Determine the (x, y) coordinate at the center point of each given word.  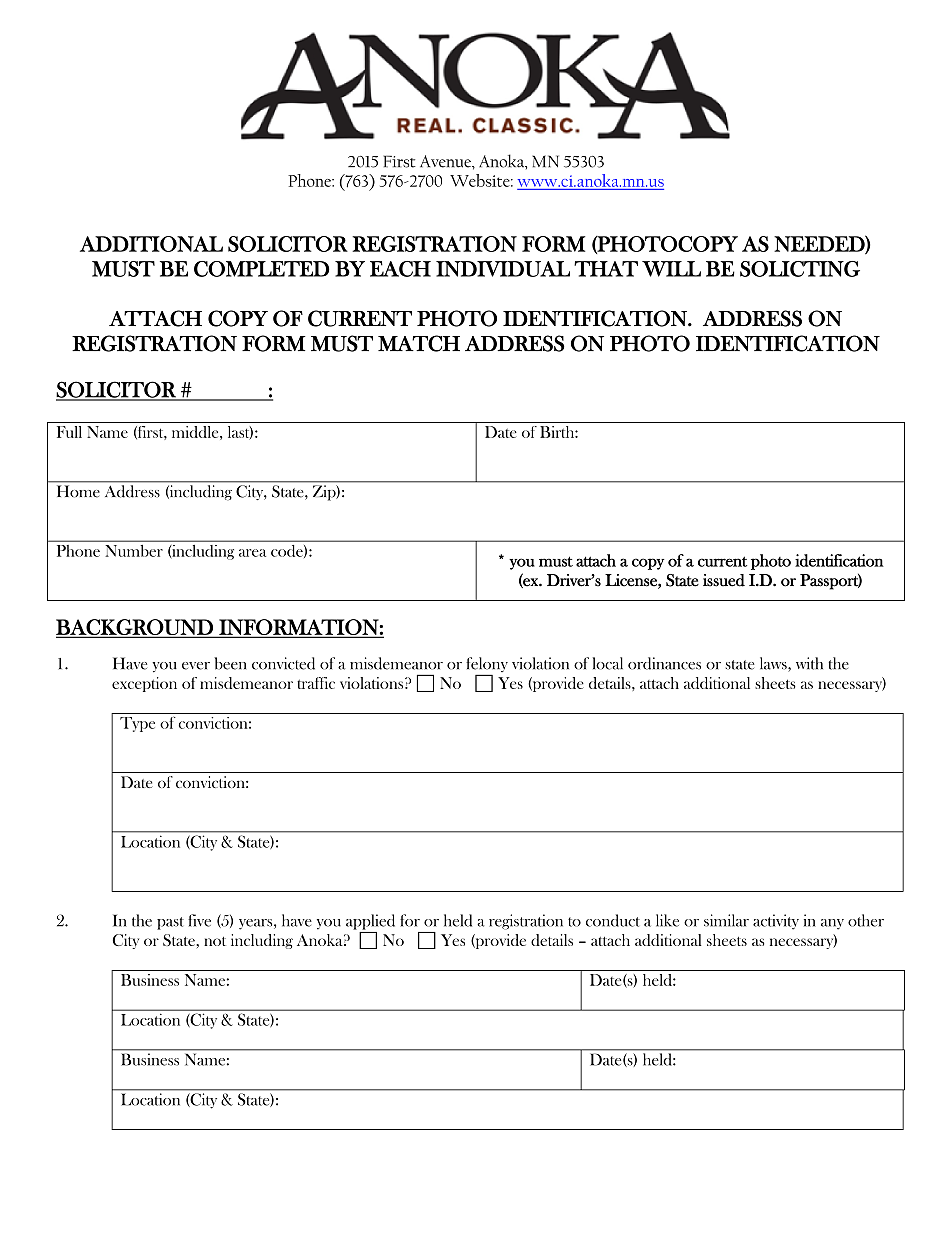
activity (776, 922)
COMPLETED (262, 269)
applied (370, 922)
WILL (671, 269)
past (170, 923)
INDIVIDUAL (503, 269)
